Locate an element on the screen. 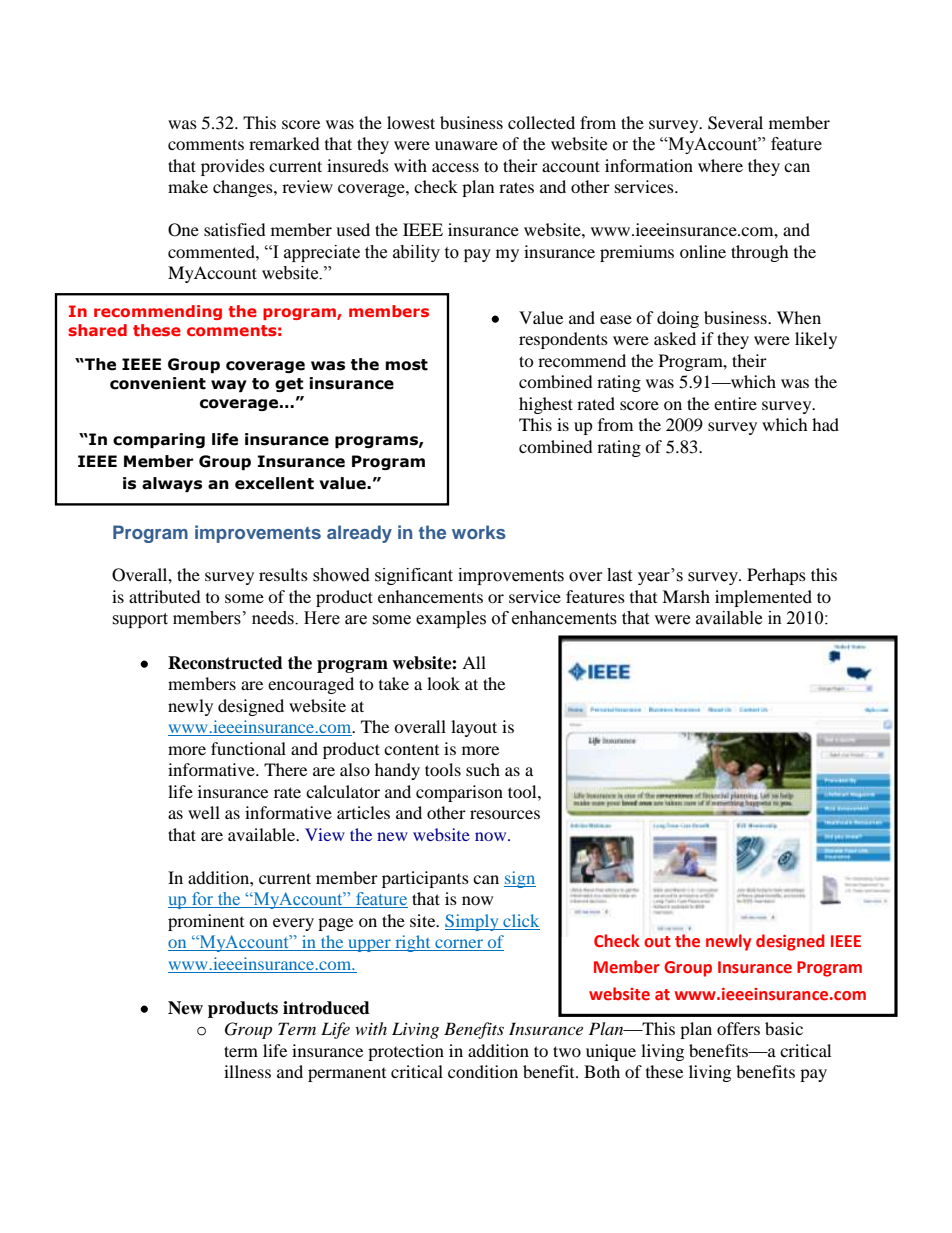 This screenshot has height=1233, width=952. Several is located at coordinates (735, 123).
